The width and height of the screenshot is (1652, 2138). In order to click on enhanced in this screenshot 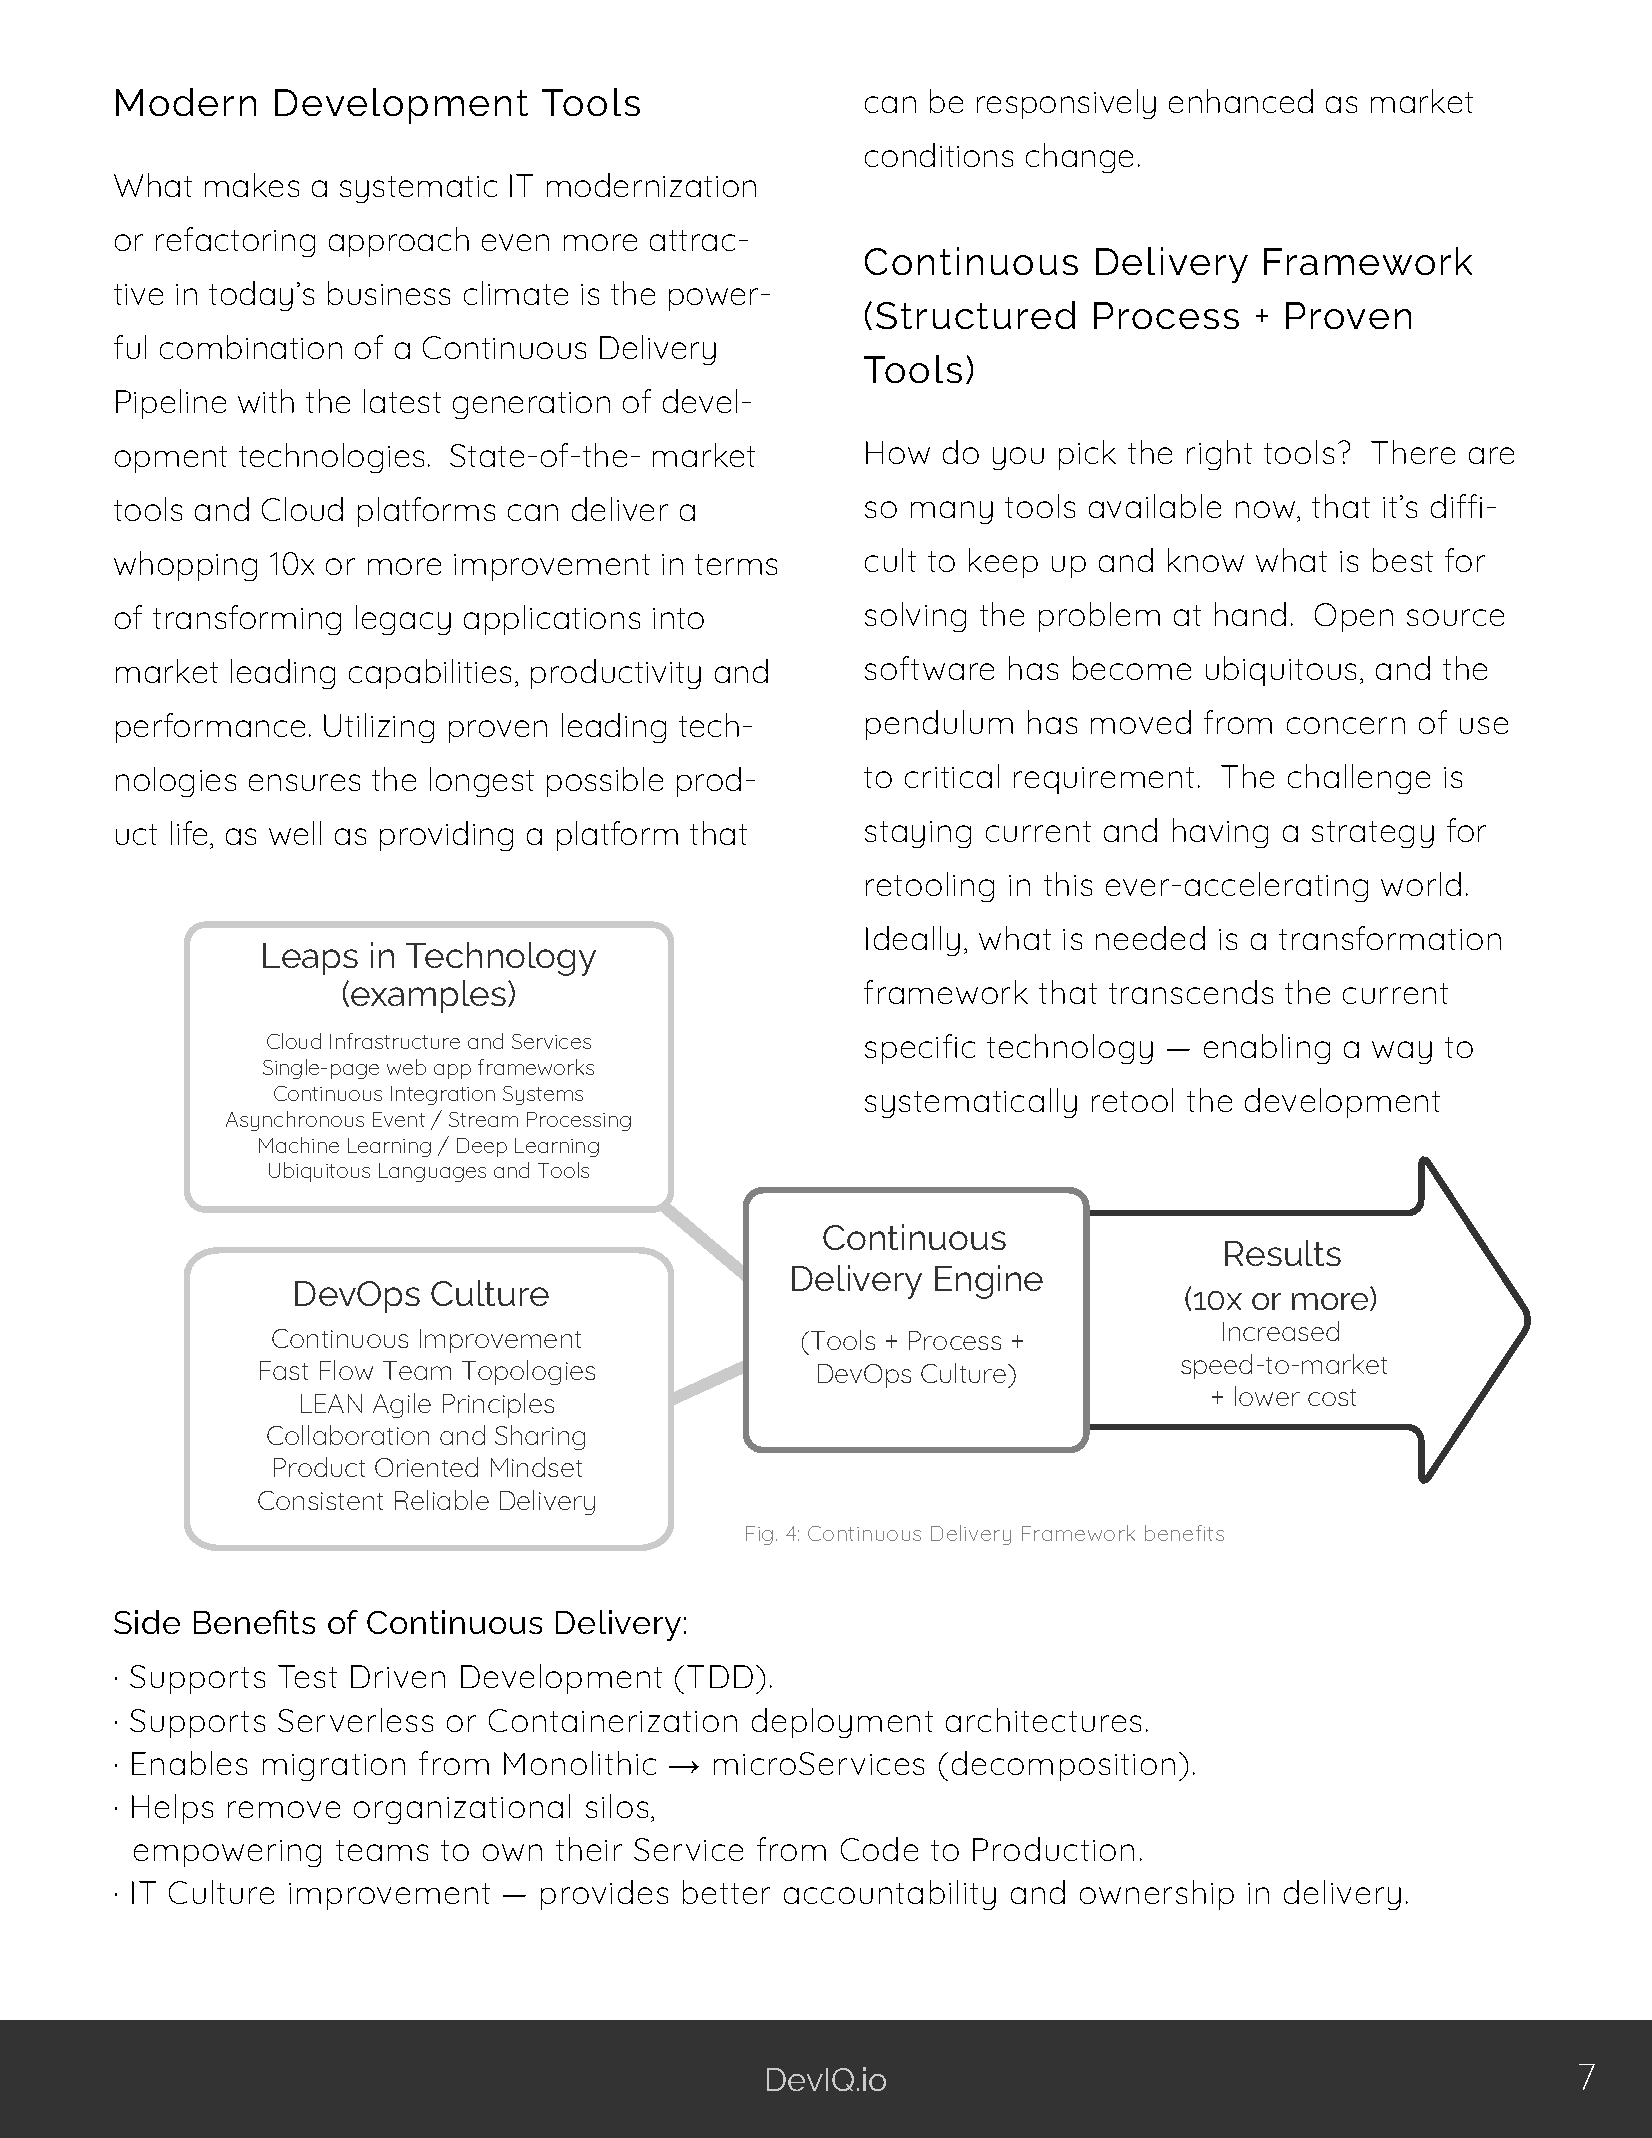, I will do `click(1241, 101)`.
